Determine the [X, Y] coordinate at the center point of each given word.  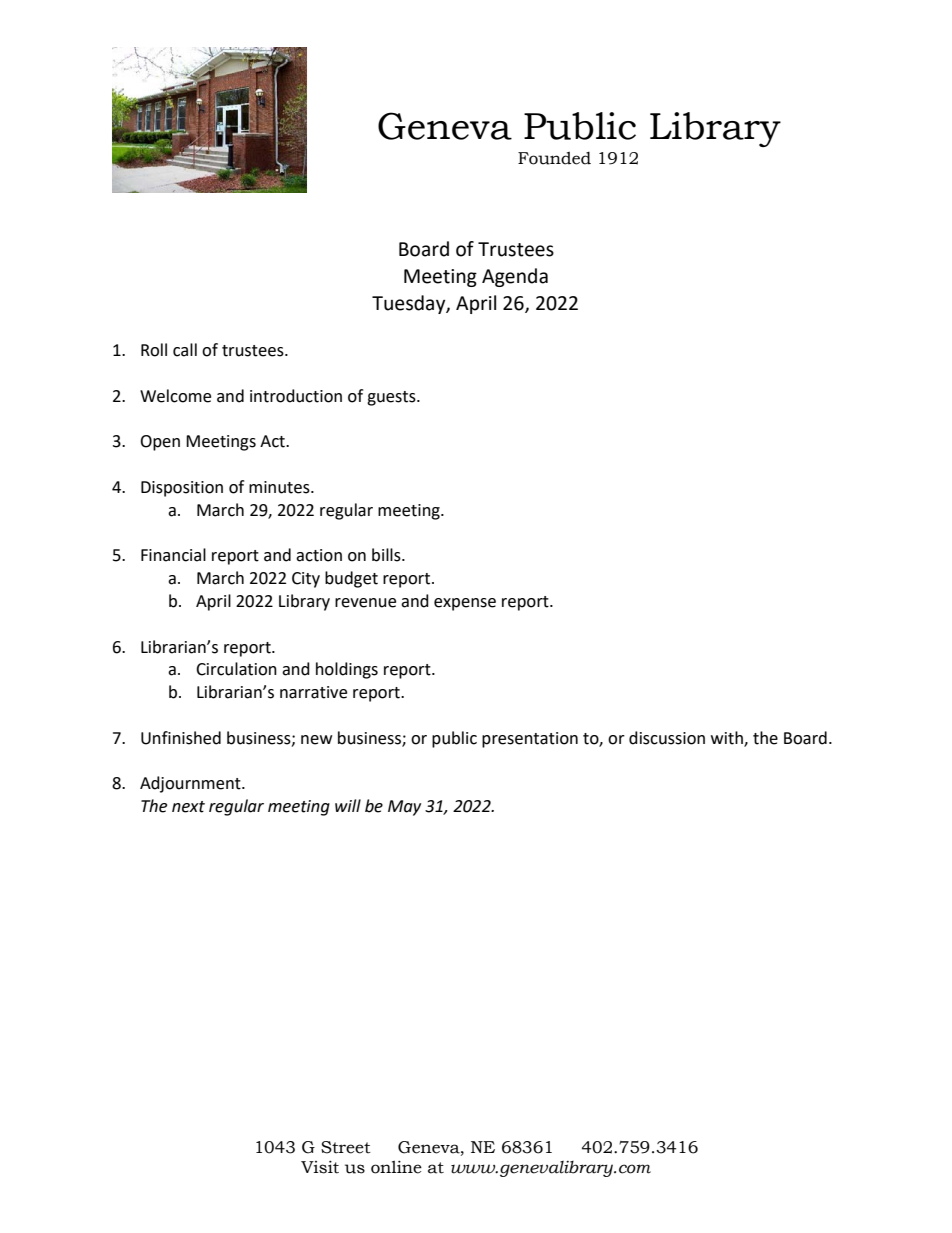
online [396, 1167]
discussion [667, 738]
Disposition [182, 489]
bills [387, 555]
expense [465, 604]
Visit [320, 1167]
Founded [554, 158]
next [188, 807]
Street [346, 1147]
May [404, 808]
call [185, 350]
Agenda [515, 277]
